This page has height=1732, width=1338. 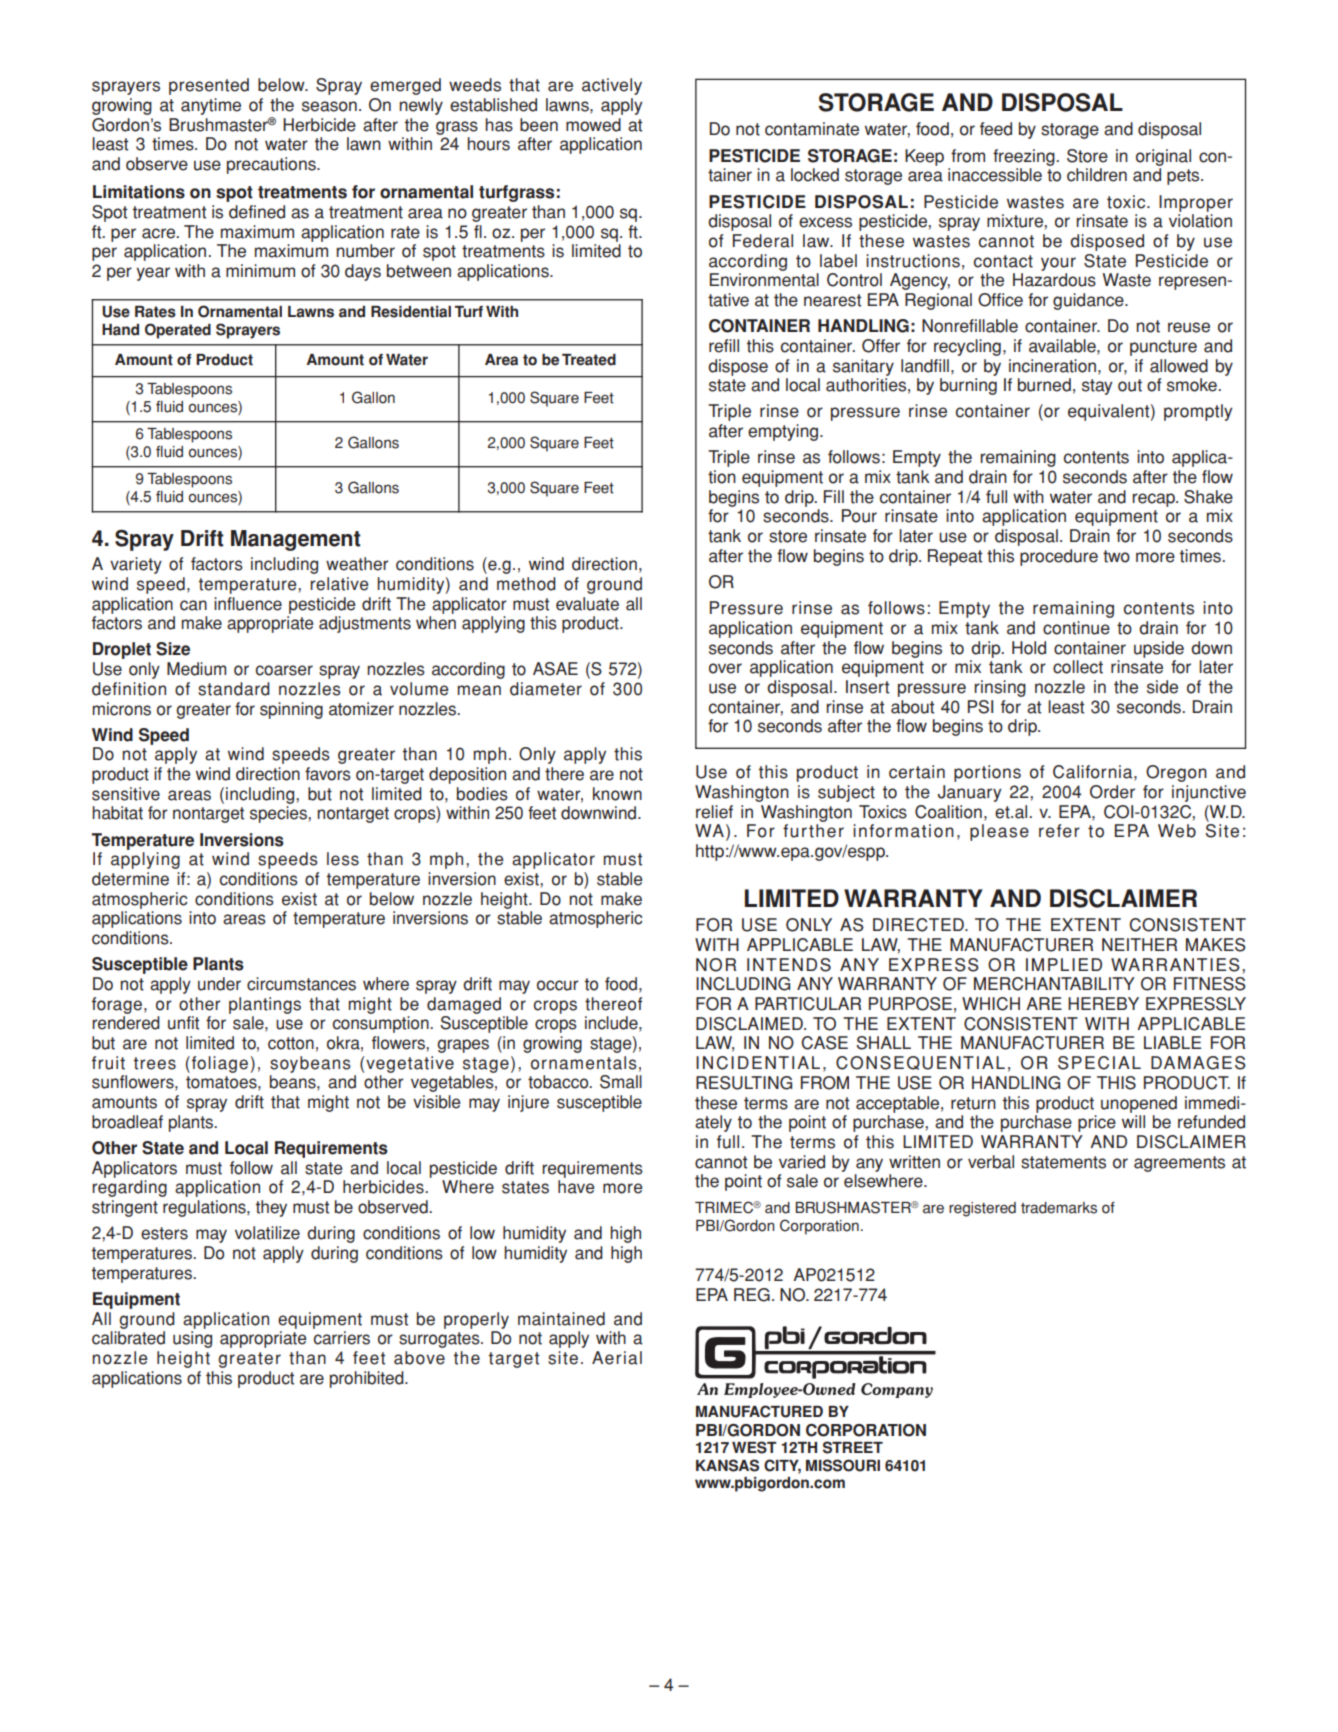 I want to click on KANSAS, so click(x=727, y=1465).
